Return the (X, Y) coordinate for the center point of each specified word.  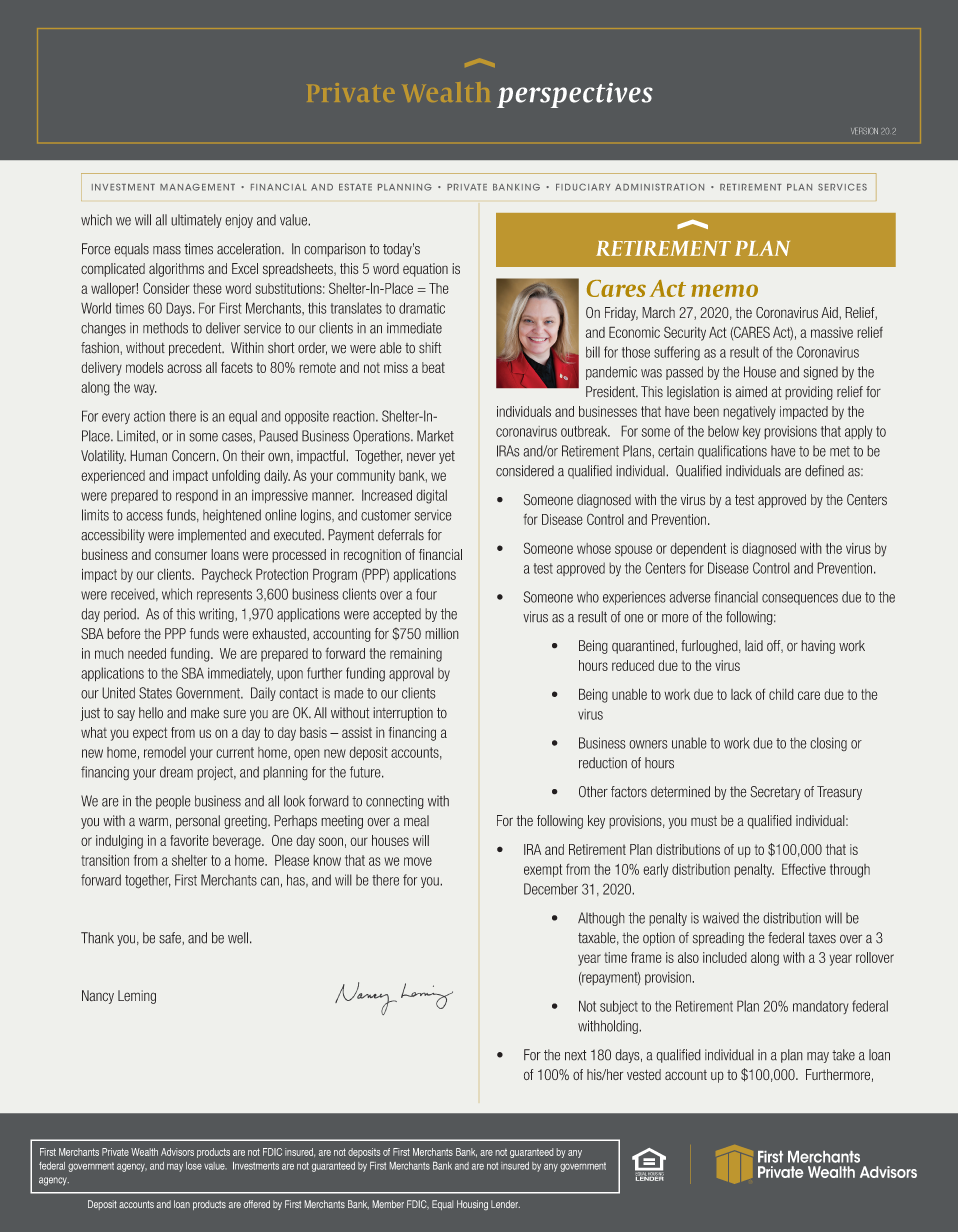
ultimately (196, 221)
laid (754, 646)
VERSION (864, 131)
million (442, 633)
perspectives (575, 95)
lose (194, 1166)
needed (147, 653)
